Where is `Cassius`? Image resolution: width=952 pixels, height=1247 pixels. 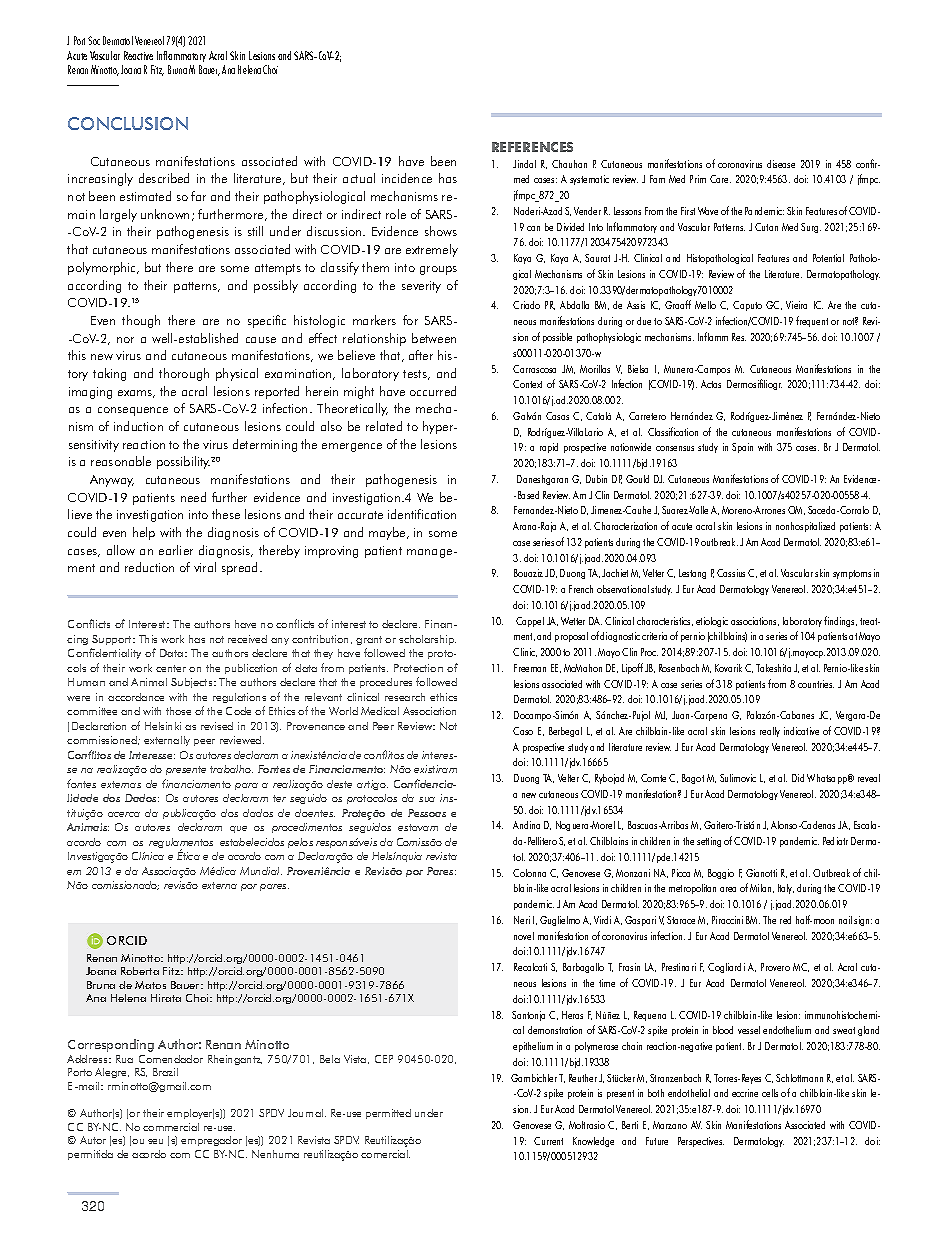
Cassius is located at coordinates (731, 573).
